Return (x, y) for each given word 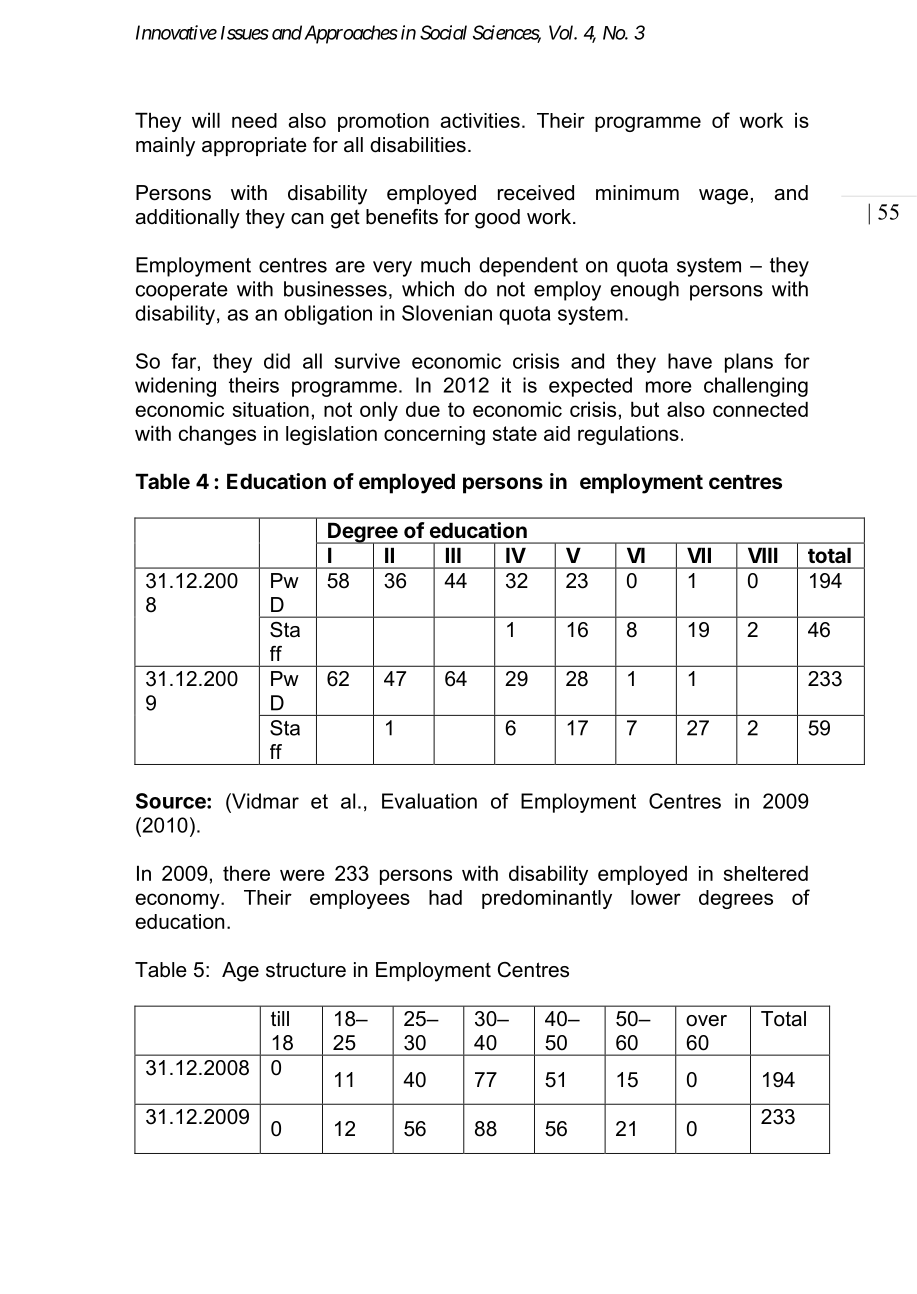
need (254, 120)
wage (723, 197)
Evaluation (429, 801)
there (246, 873)
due (423, 409)
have (690, 361)
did (277, 361)
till (280, 1018)
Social (443, 32)
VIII (763, 555)
